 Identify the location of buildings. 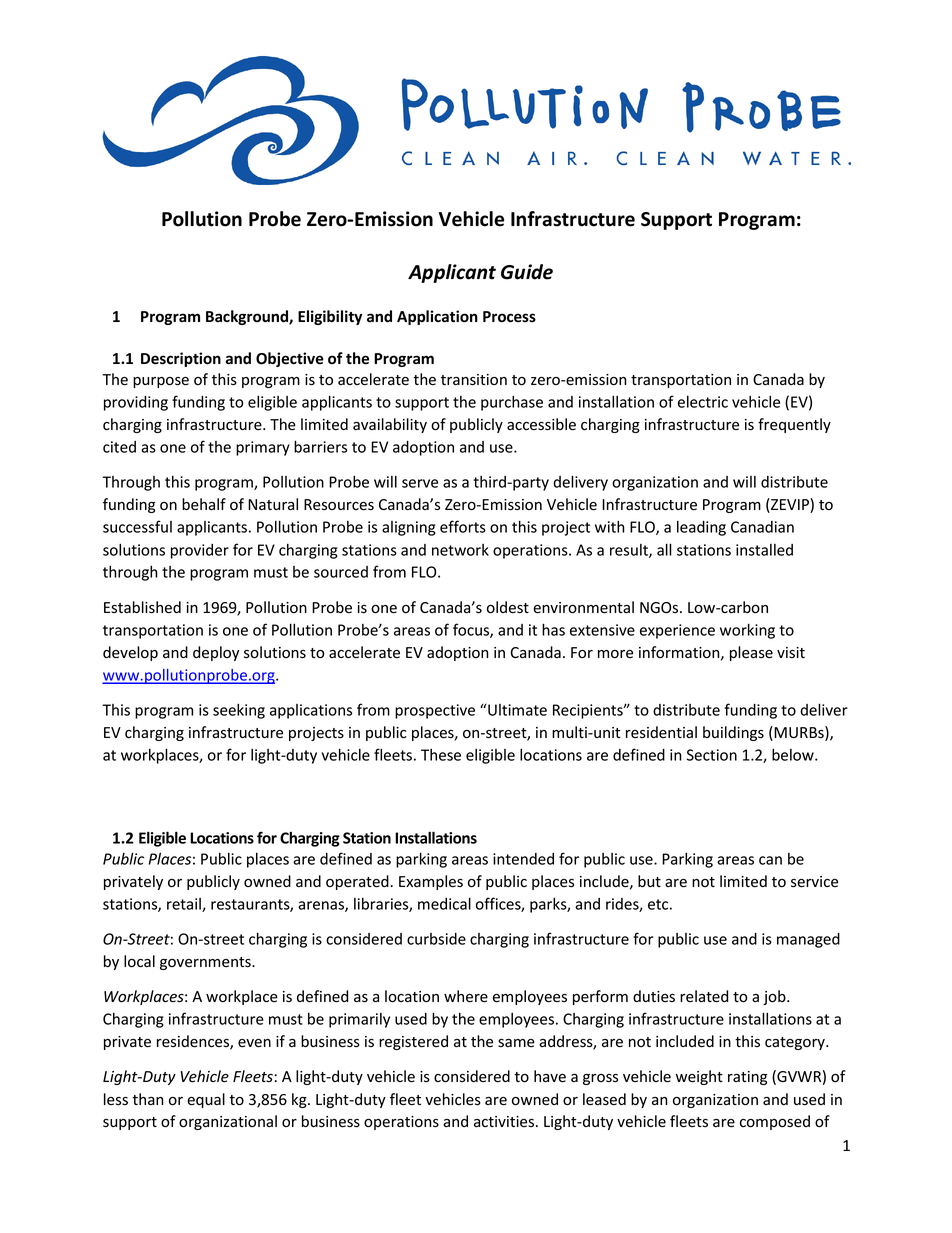
(733, 733).
